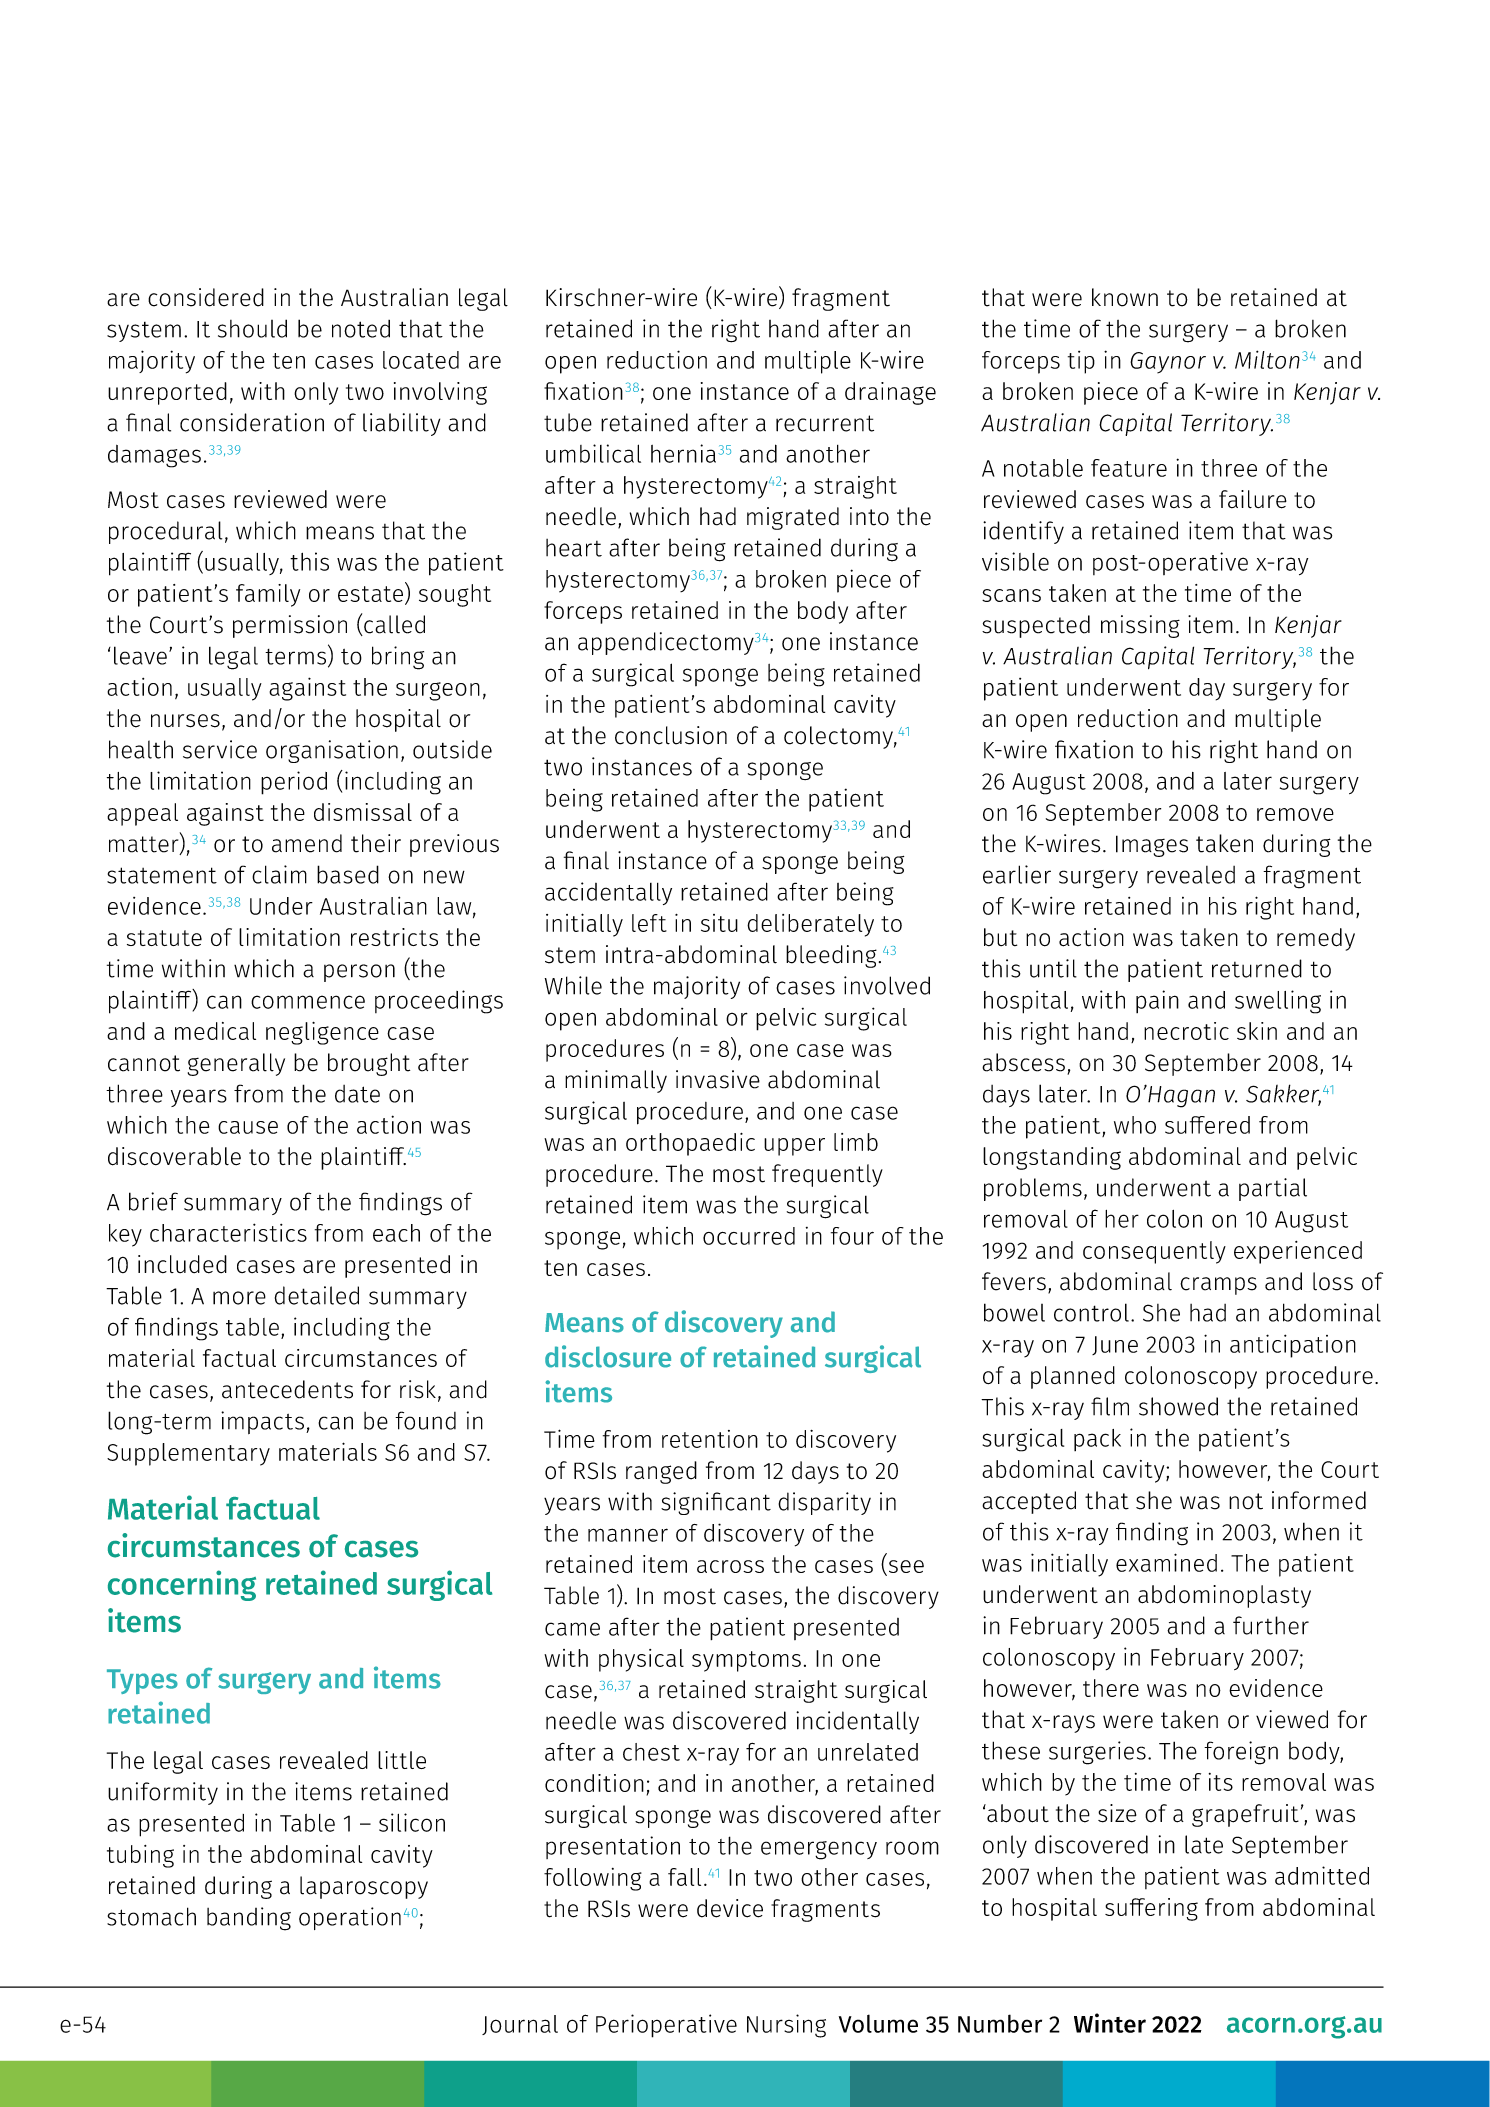  What do you see at coordinates (249, 1919) in the screenshot?
I see `banding` at bounding box center [249, 1919].
